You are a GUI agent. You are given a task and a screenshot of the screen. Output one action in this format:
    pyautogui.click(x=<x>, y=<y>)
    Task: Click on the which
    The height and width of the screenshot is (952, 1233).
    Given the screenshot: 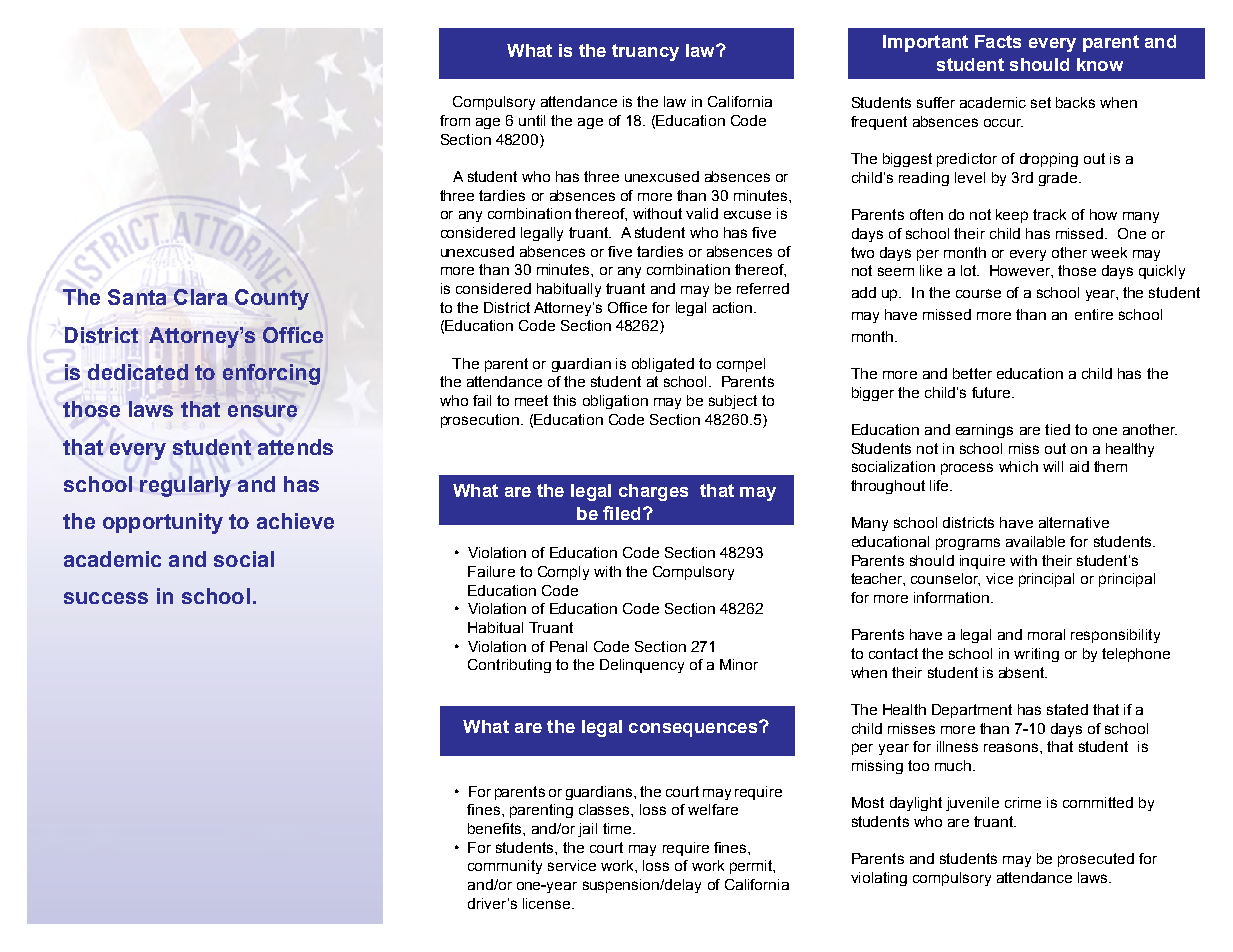 What is the action you would take?
    pyautogui.click(x=1018, y=466)
